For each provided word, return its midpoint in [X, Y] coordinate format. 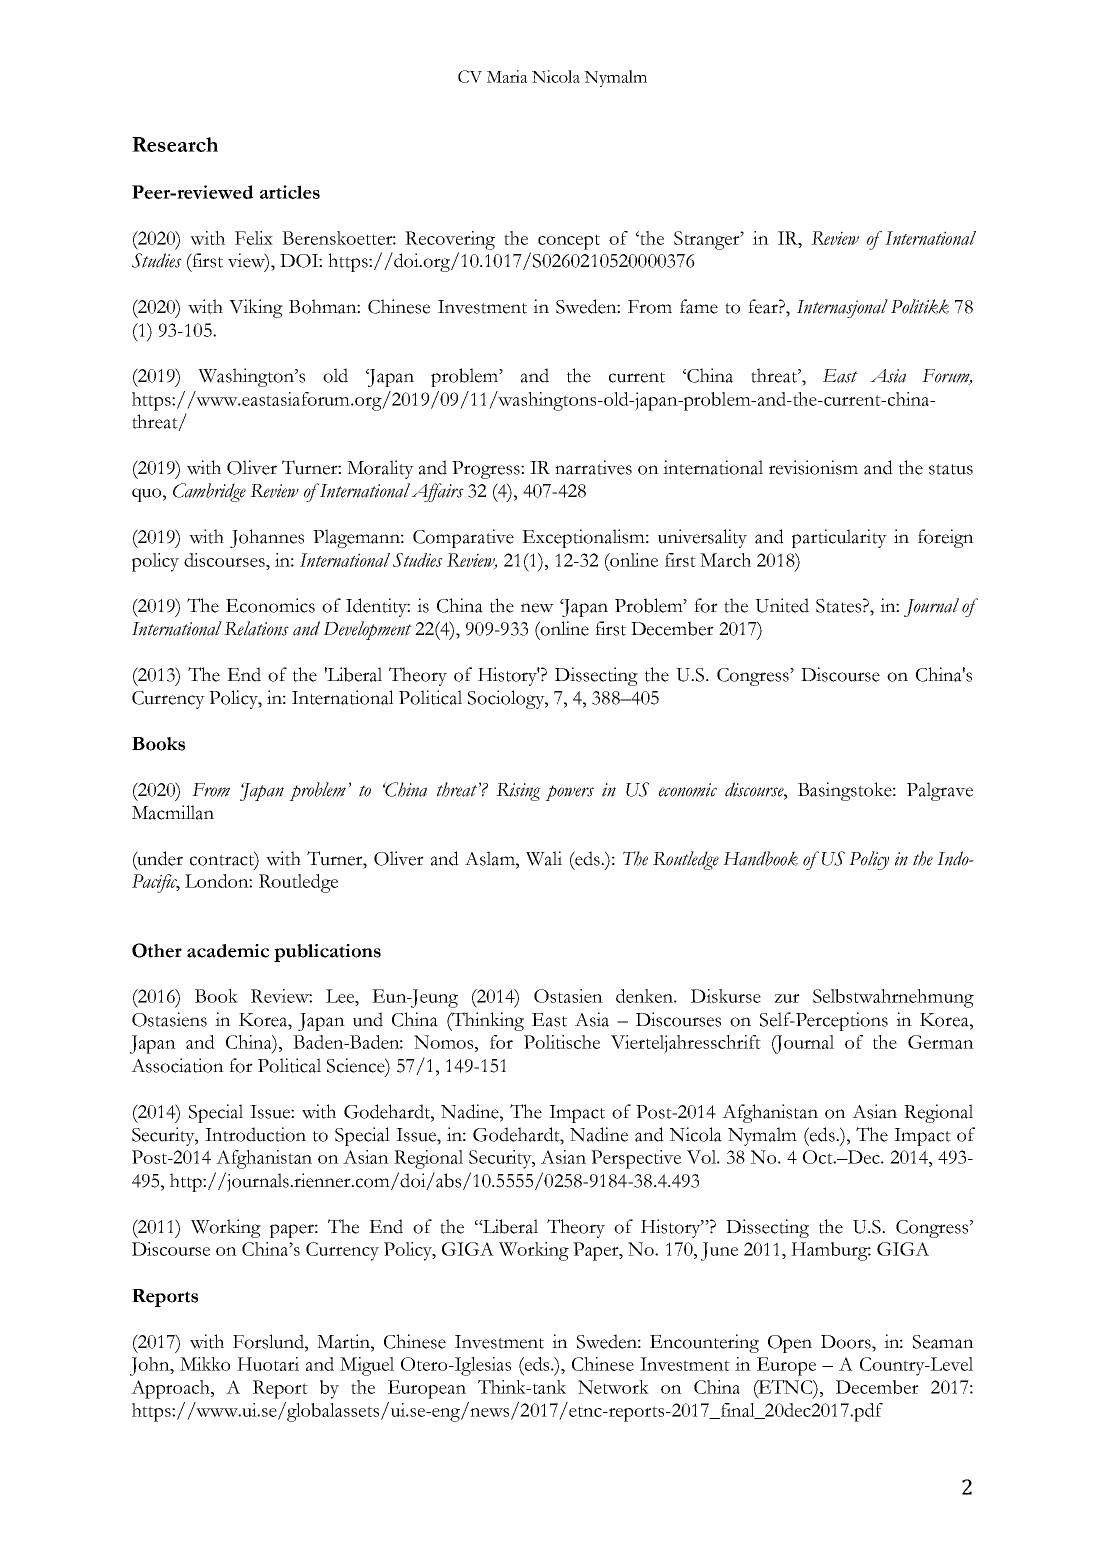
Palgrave [940, 791]
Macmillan [173, 812]
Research [175, 144]
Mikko [205, 1364]
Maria [507, 76]
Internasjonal [842, 308]
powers [569, 793]
